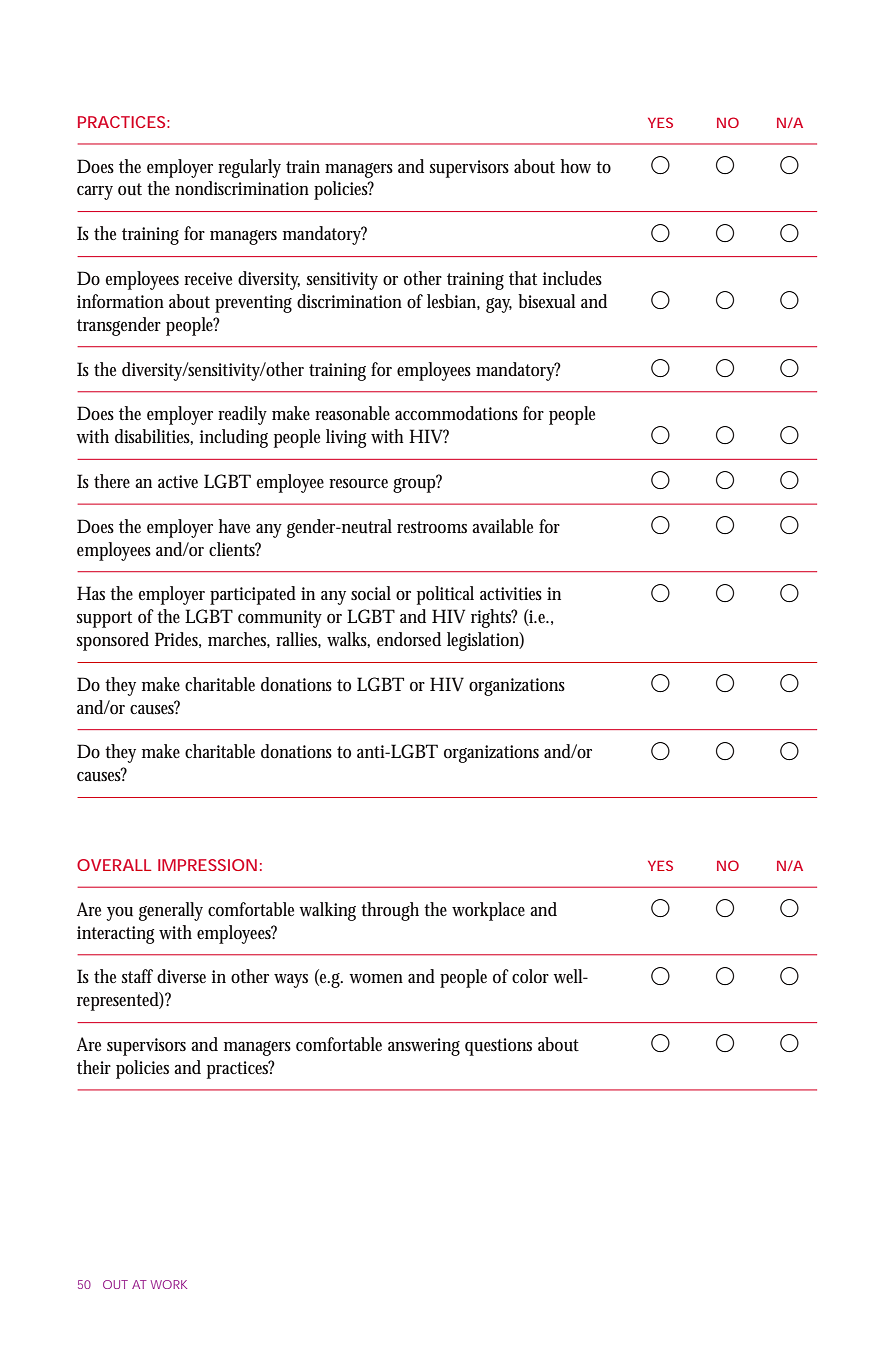 This image has width=896, height=1345. What do you see at coordinates (523, 278) in the image?
I see `that` at bounding box center [523, 278].
